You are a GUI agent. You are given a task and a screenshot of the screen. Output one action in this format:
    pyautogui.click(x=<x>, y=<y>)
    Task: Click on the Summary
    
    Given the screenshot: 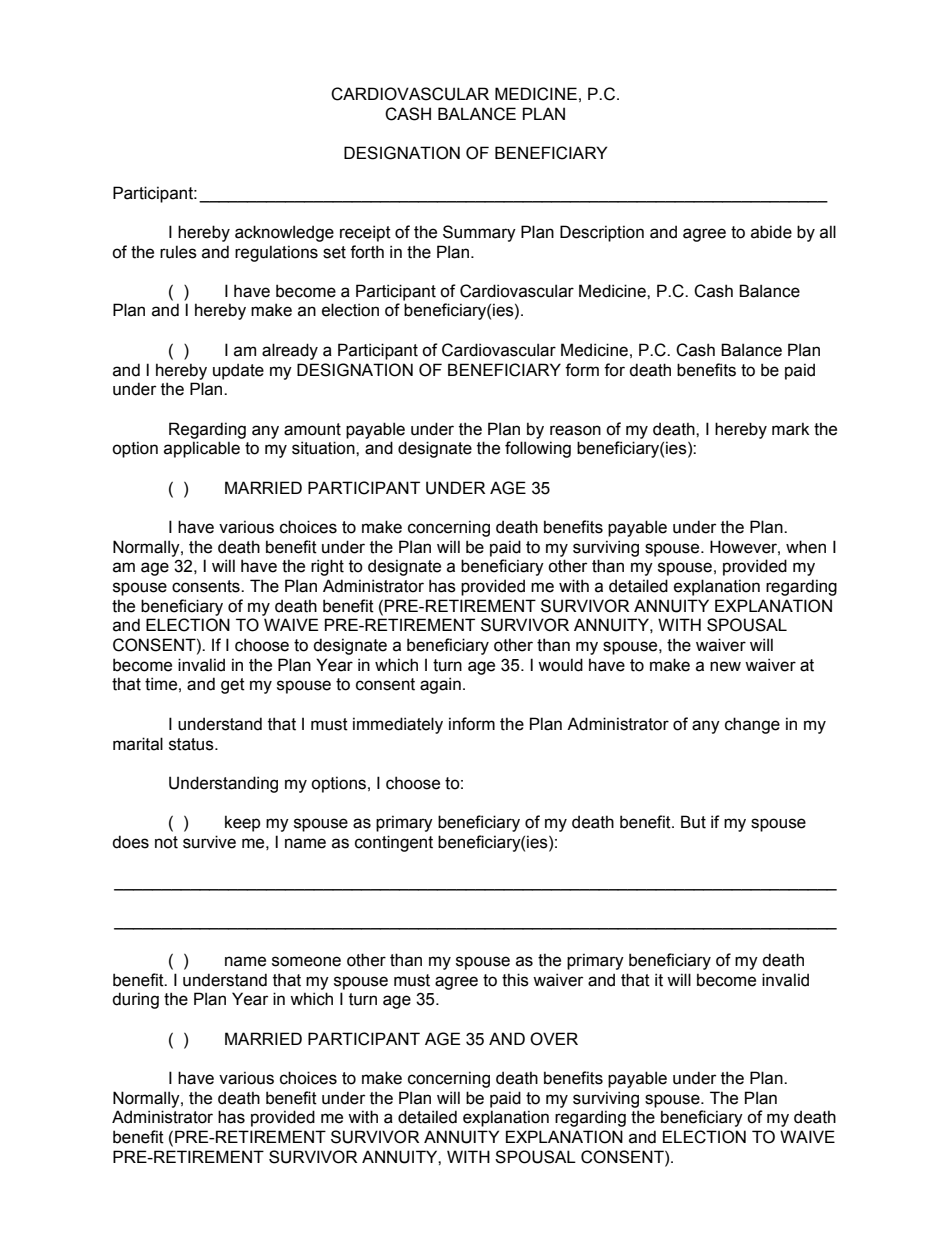 What is the action you would take?
    pyautogui.click(x=479, y=233)
